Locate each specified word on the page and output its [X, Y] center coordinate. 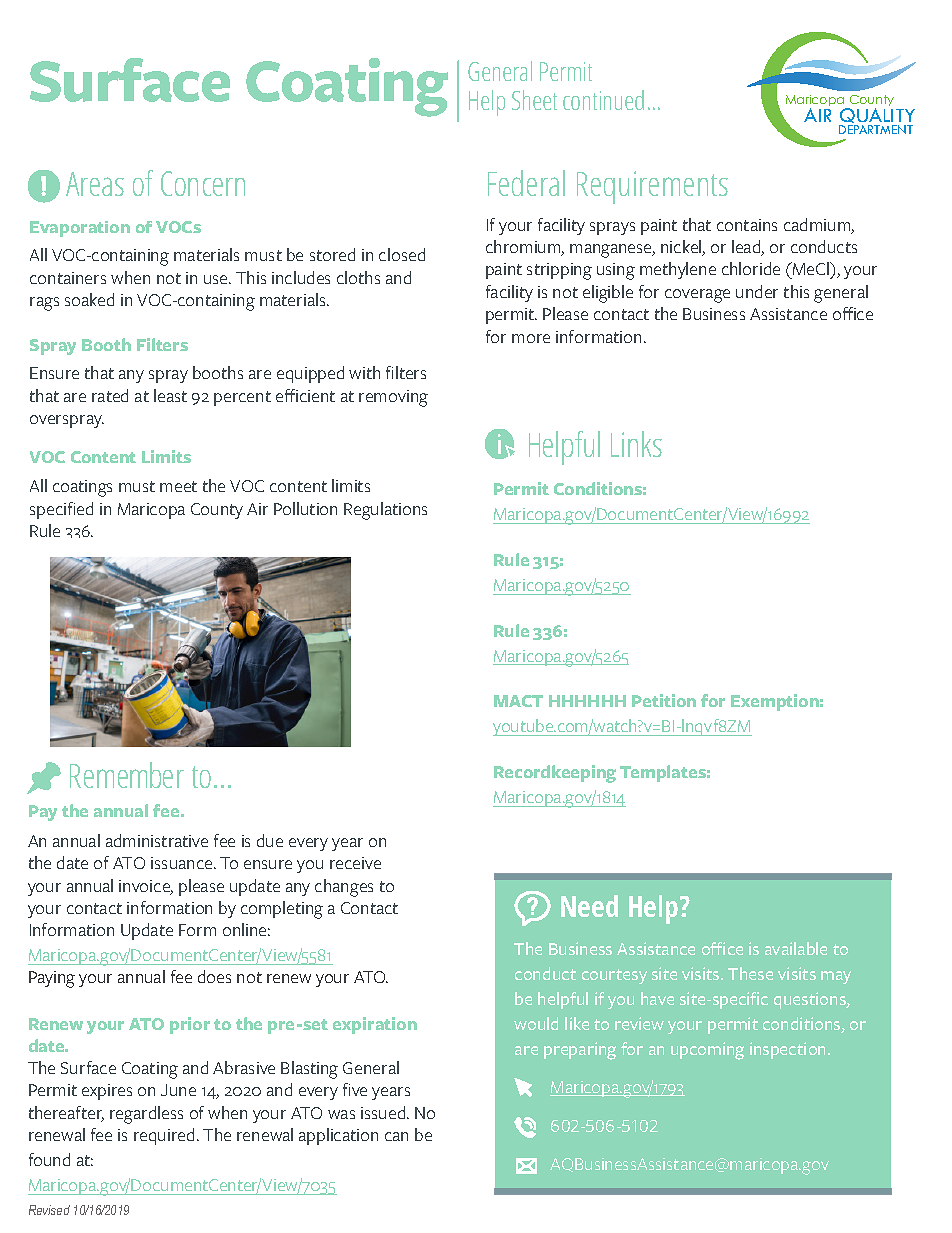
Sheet [534, 100]
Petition [664, 700]
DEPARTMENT [876, 129]
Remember [127, 775]
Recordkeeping [555, 774]
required [164, 1136]
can [396, 1136]
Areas [95, 184]
